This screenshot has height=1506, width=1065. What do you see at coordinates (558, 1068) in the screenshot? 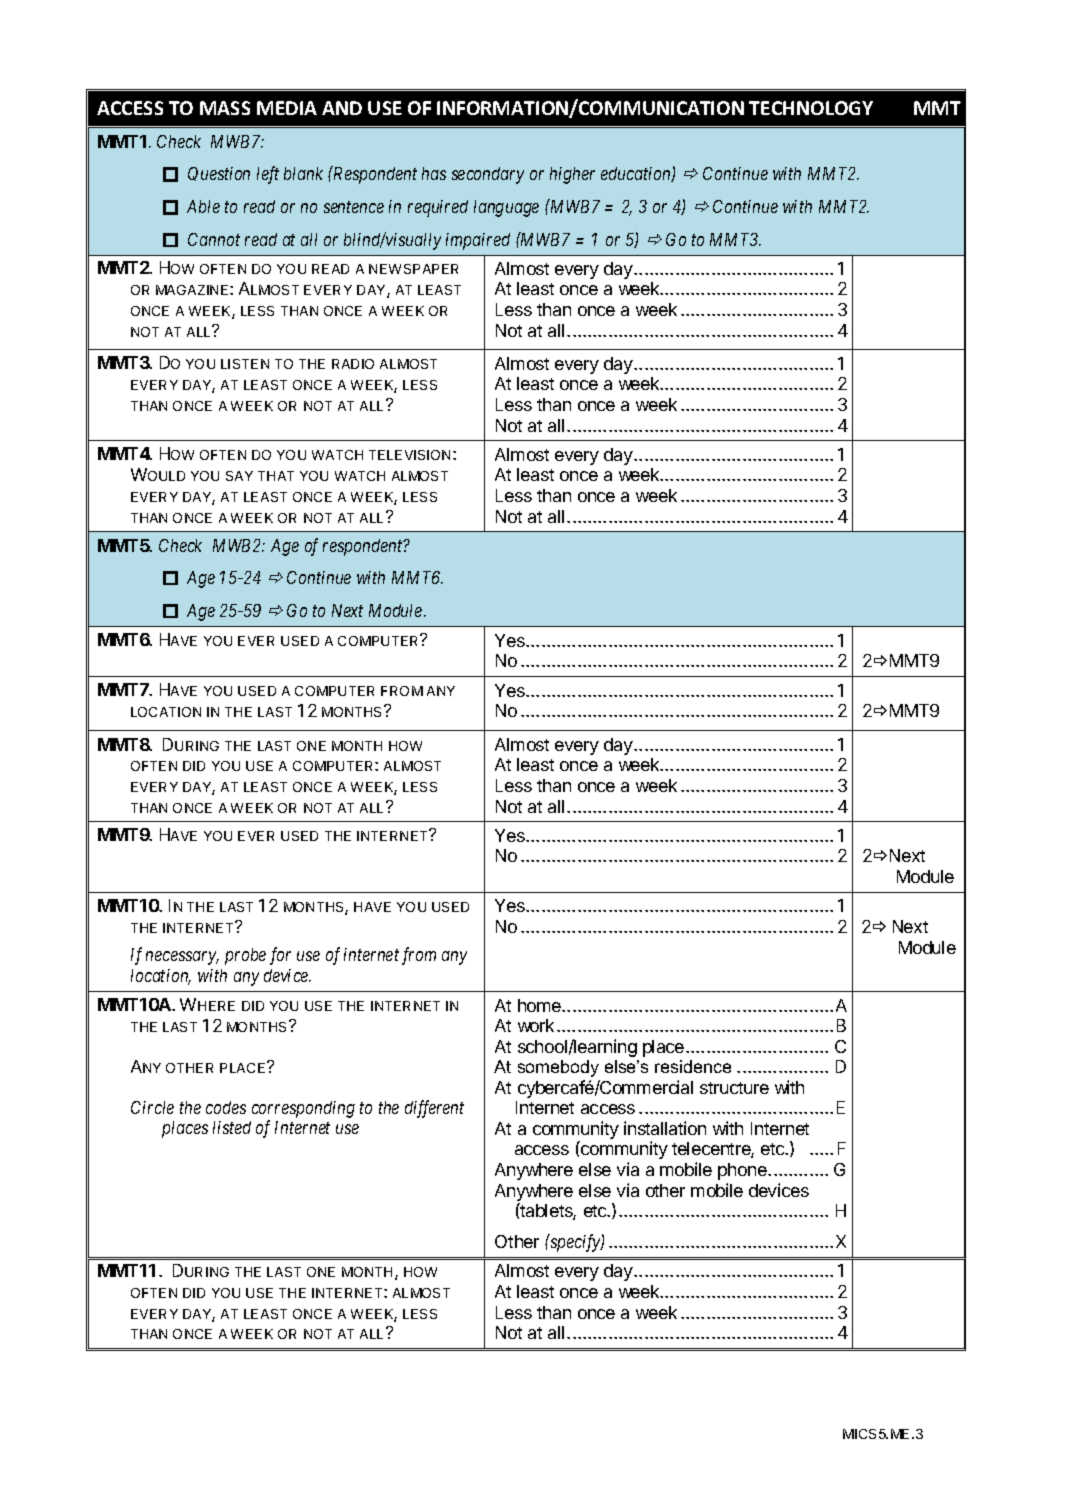
I see `somebody` at bounding box center [558, 1068].
